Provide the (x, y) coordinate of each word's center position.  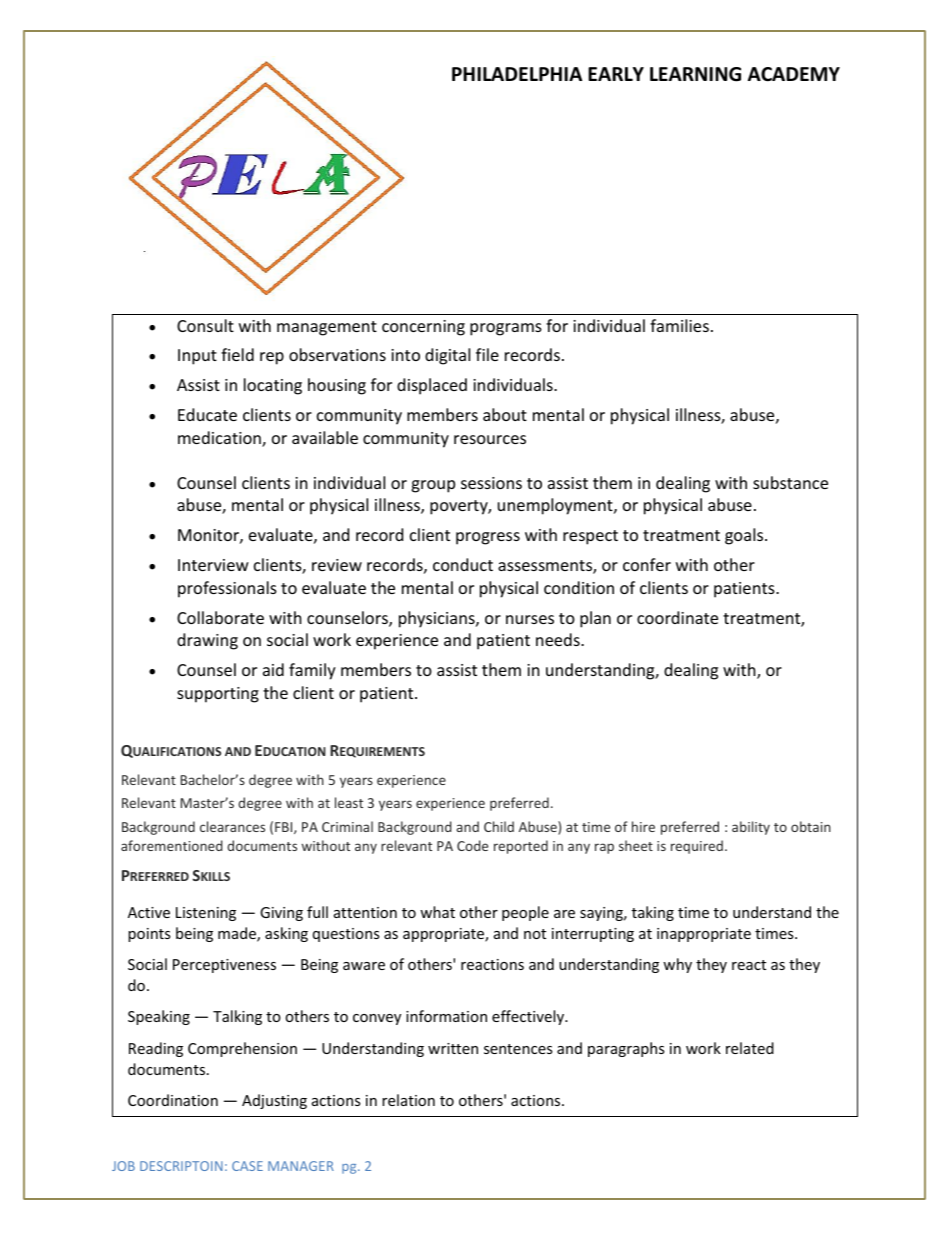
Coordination (173, 1100)
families (679, 325)
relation (408, 1100)
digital (447, 356)
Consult (205, 325)
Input (197, 357)
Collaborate (220, 617)
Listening (206, 914)
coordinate (677, 617)
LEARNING (695, 74)
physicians (438, 619)
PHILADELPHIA (517, 74)
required (697, 847)
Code (472, 845)
